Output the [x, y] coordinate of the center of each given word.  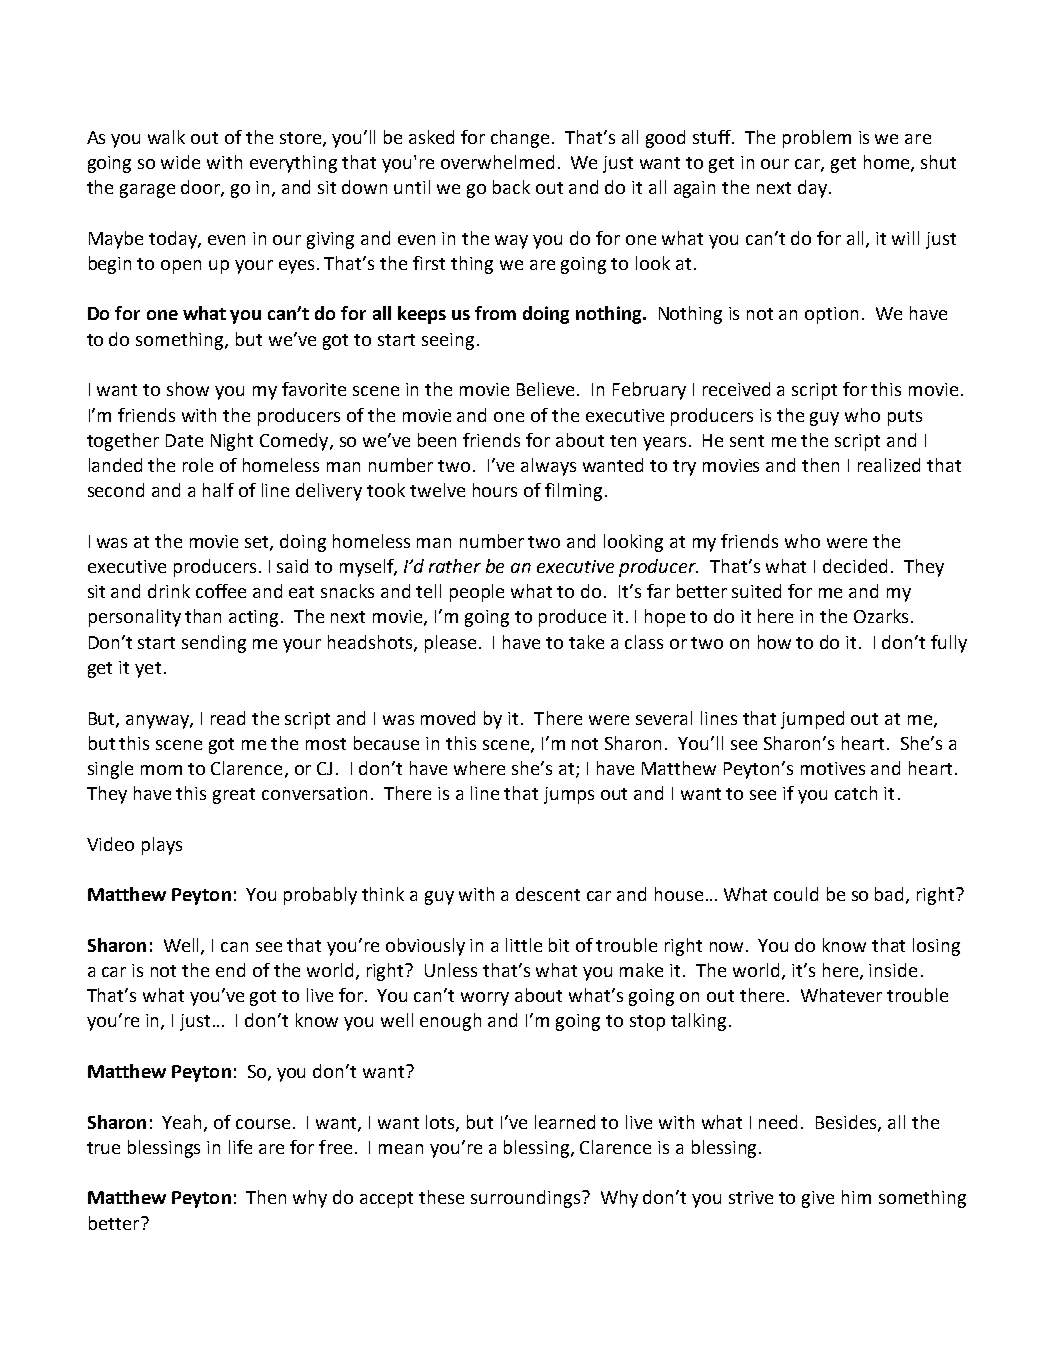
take [586, 642]
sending [214, 644]
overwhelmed [497, 162]
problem [817, 139]
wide [180, 162]
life [240, 1147]
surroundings [527, 1199]
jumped [812, 720]
